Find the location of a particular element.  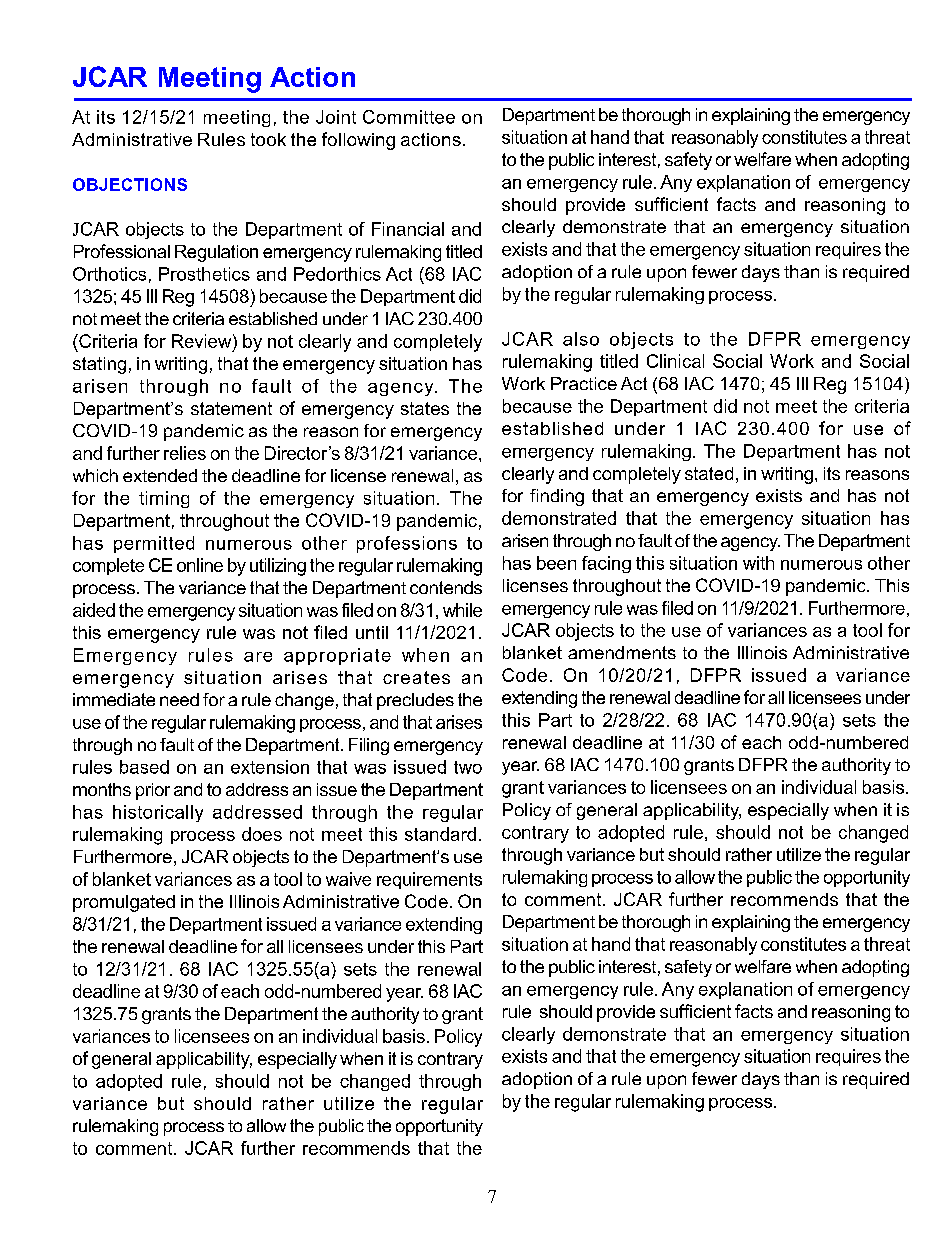

promulgated is located at coordinates (124, 903).
